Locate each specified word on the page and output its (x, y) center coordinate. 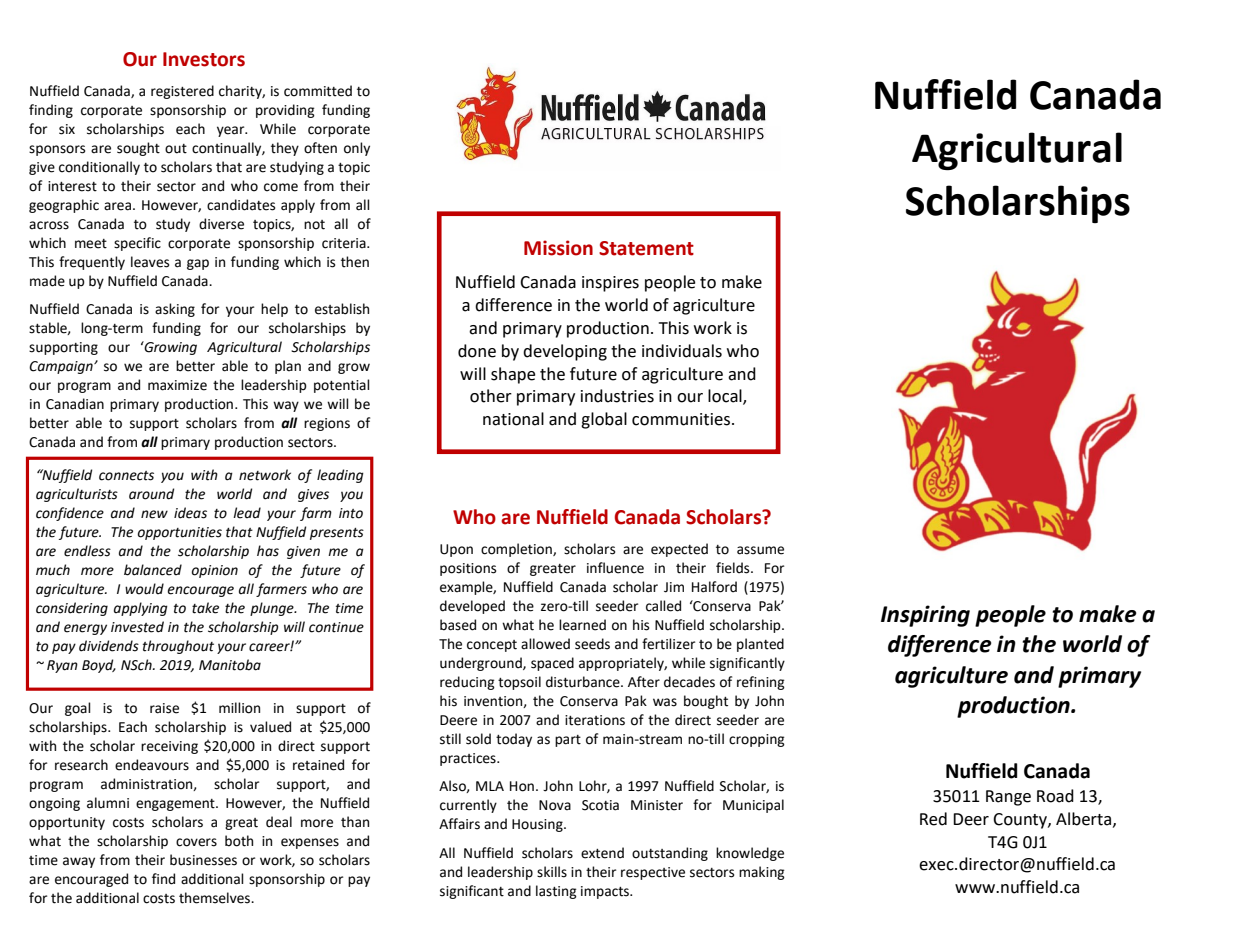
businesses (203, 860)
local (726, 397)
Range (1008, 798)
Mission (558, 248)
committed (318, 91)
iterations (595, 720)
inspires (610, 284)
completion (517, 550)
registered (182, 92)
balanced (153, 570)
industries (617, 396)
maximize (177, 385)
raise (164, 708)
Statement (646, 248)
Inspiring (925, 616)
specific (137, 244)
